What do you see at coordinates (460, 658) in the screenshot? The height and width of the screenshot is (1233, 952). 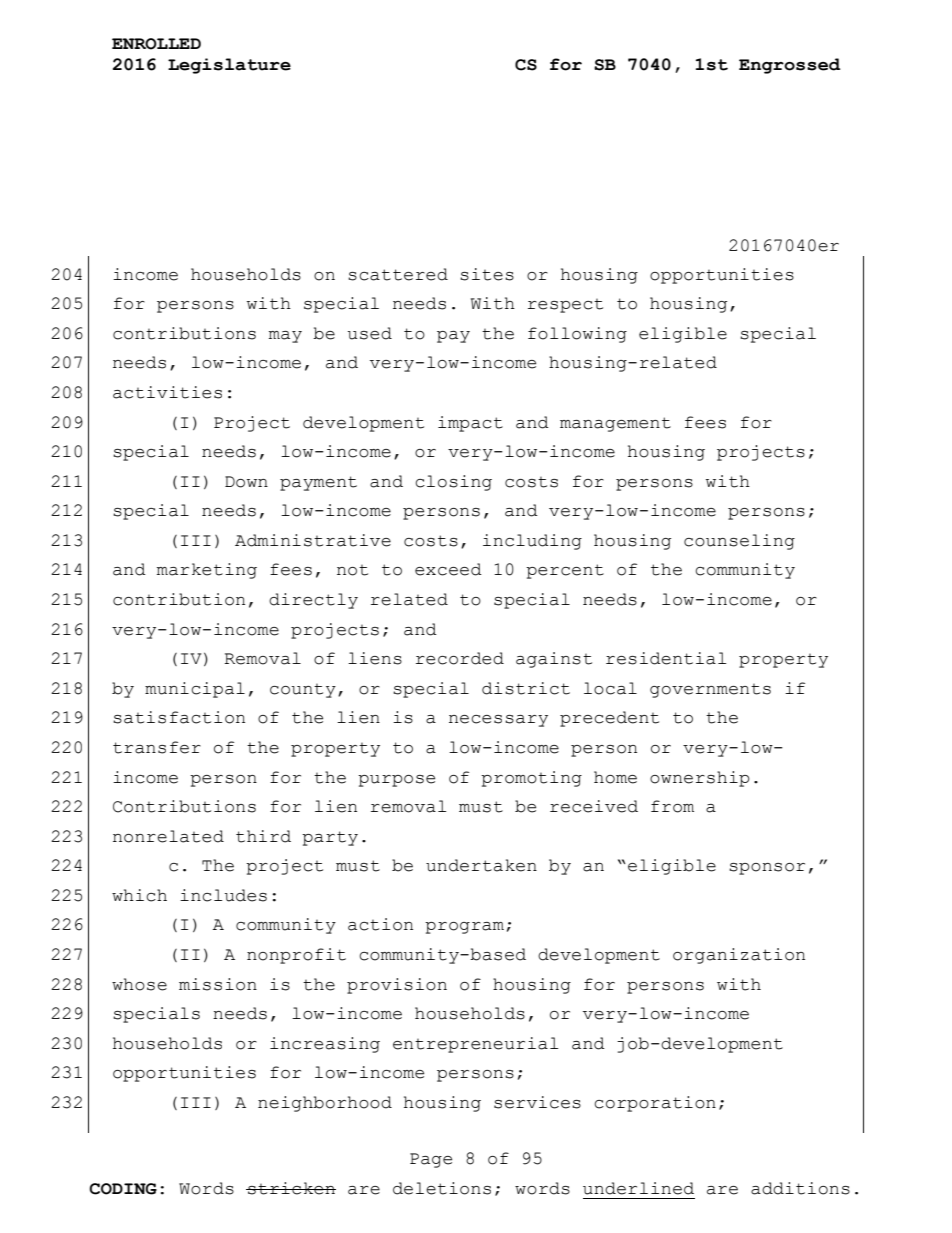 I see `recorded` at bounding box center [460, 658].
